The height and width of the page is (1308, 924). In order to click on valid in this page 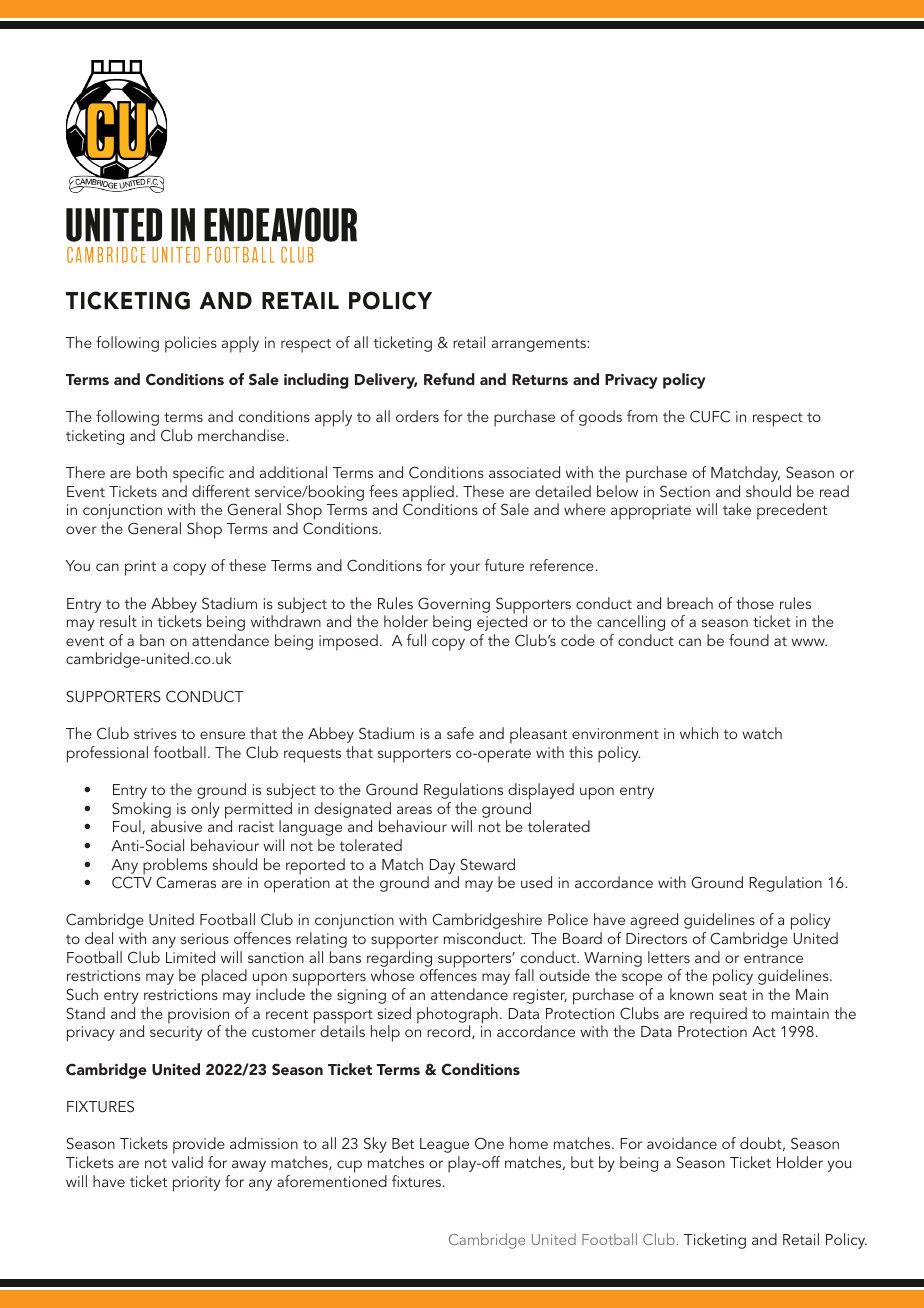, I will do `click(187, 1162)`.
